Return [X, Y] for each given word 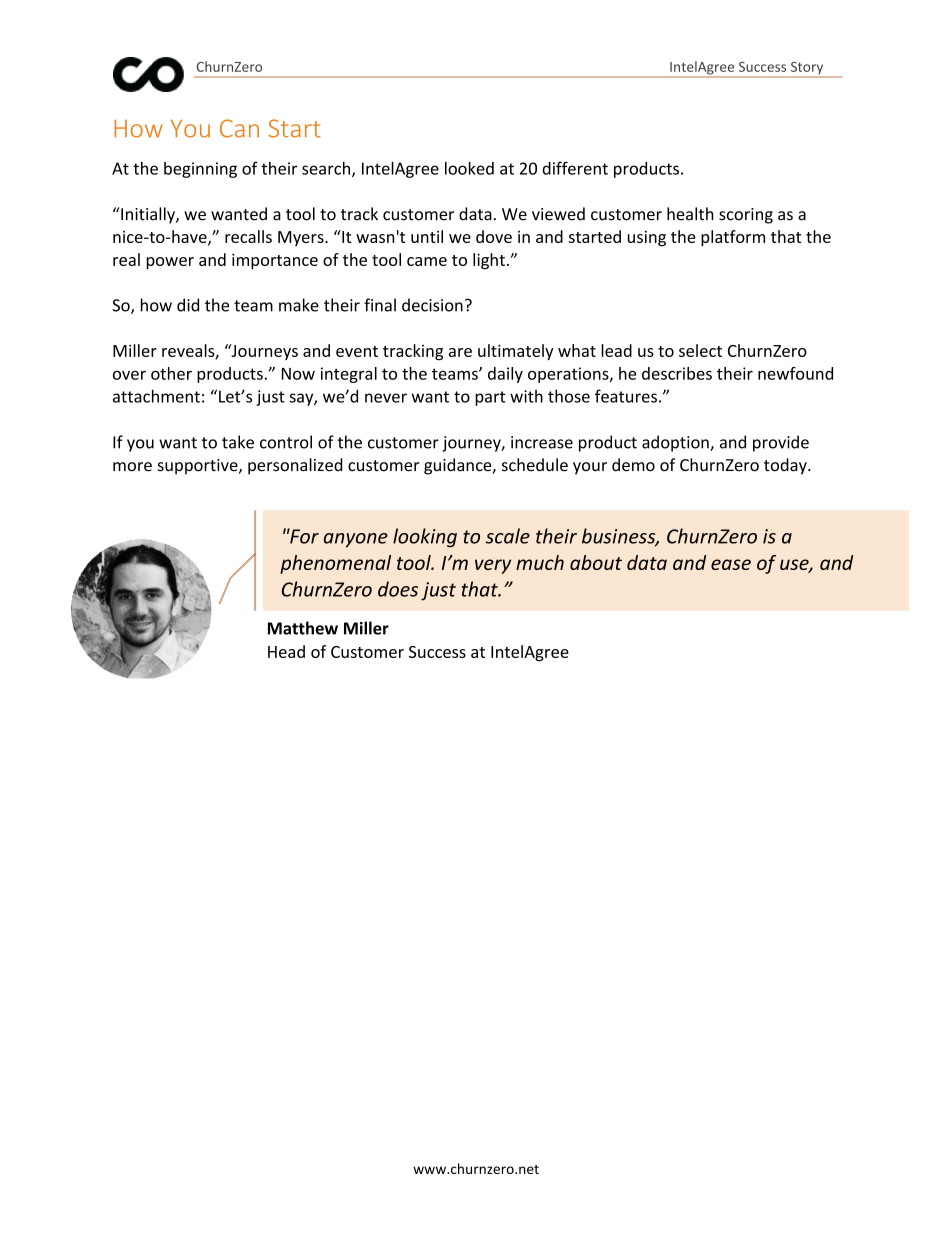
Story [807, 69]
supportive [198, 467]
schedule [535, 465]
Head [286, 651]
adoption [676, 443]
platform [733, 238]
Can [239, 128]
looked [469, 168]
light [489, 261]
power [170, 263]
